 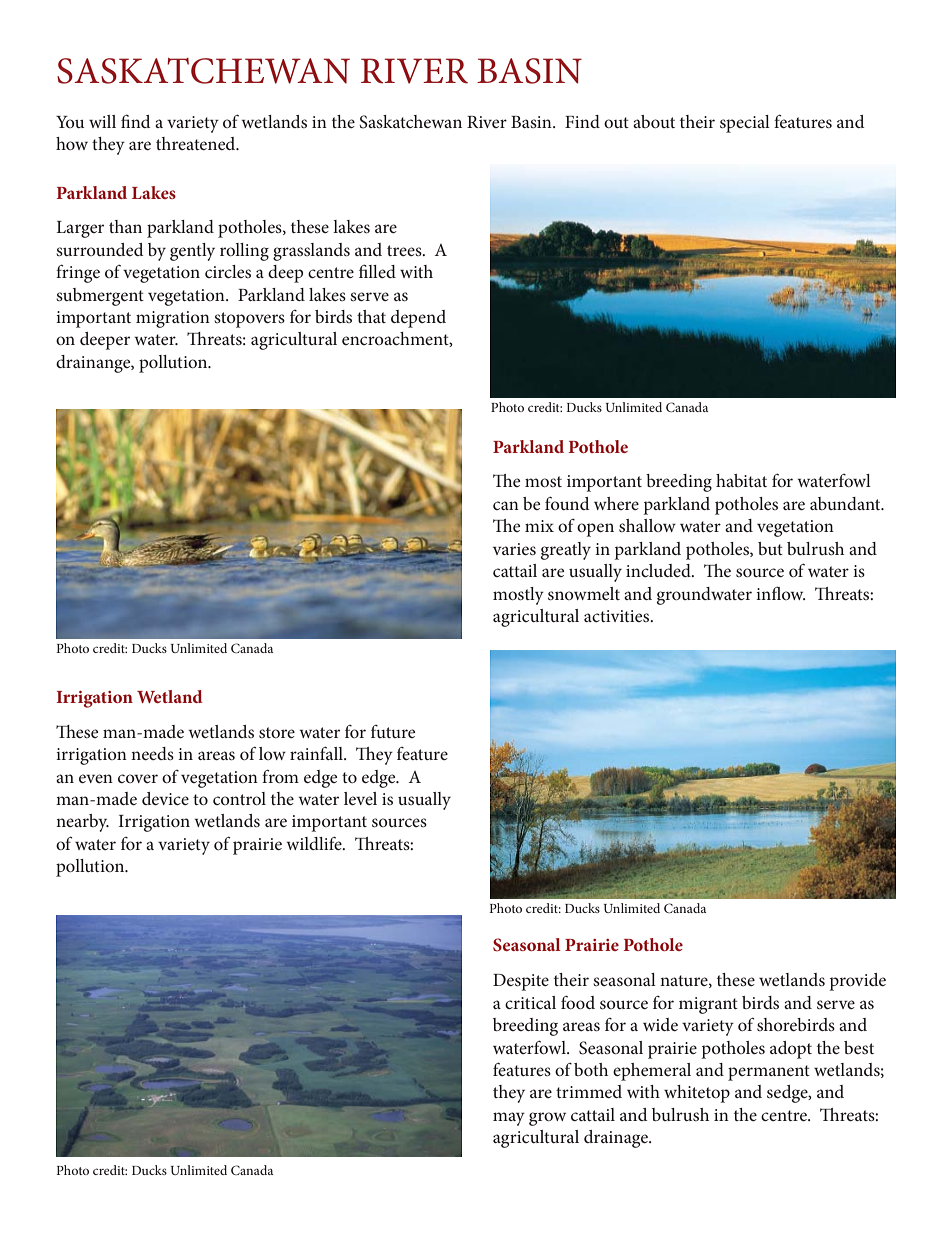 What do you see at coordinates (197, 143) in the screenshot?
I see `threatened` at bounding box center [197, 143].
